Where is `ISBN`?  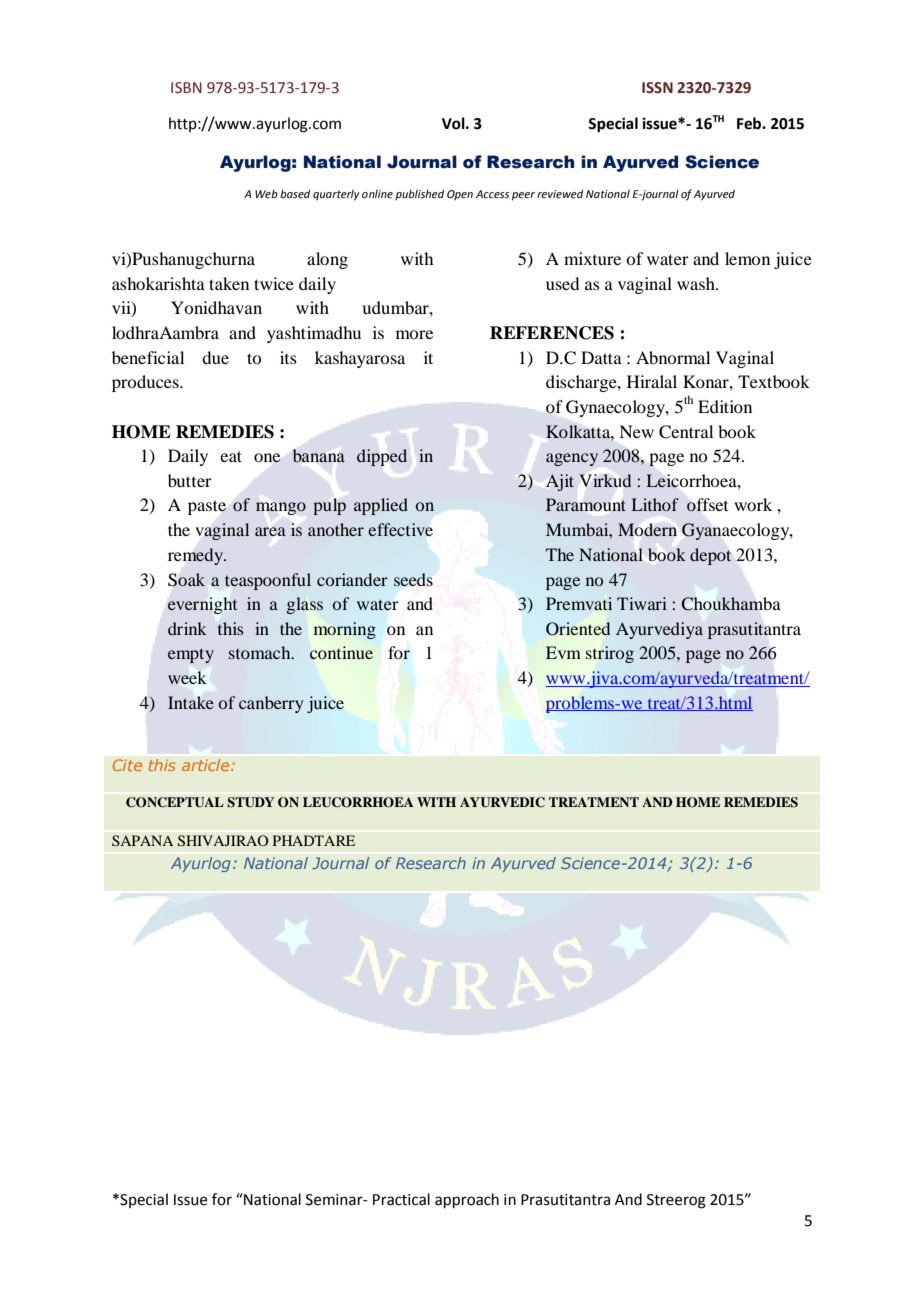
ISBN is located at coordinates (186, 88).
